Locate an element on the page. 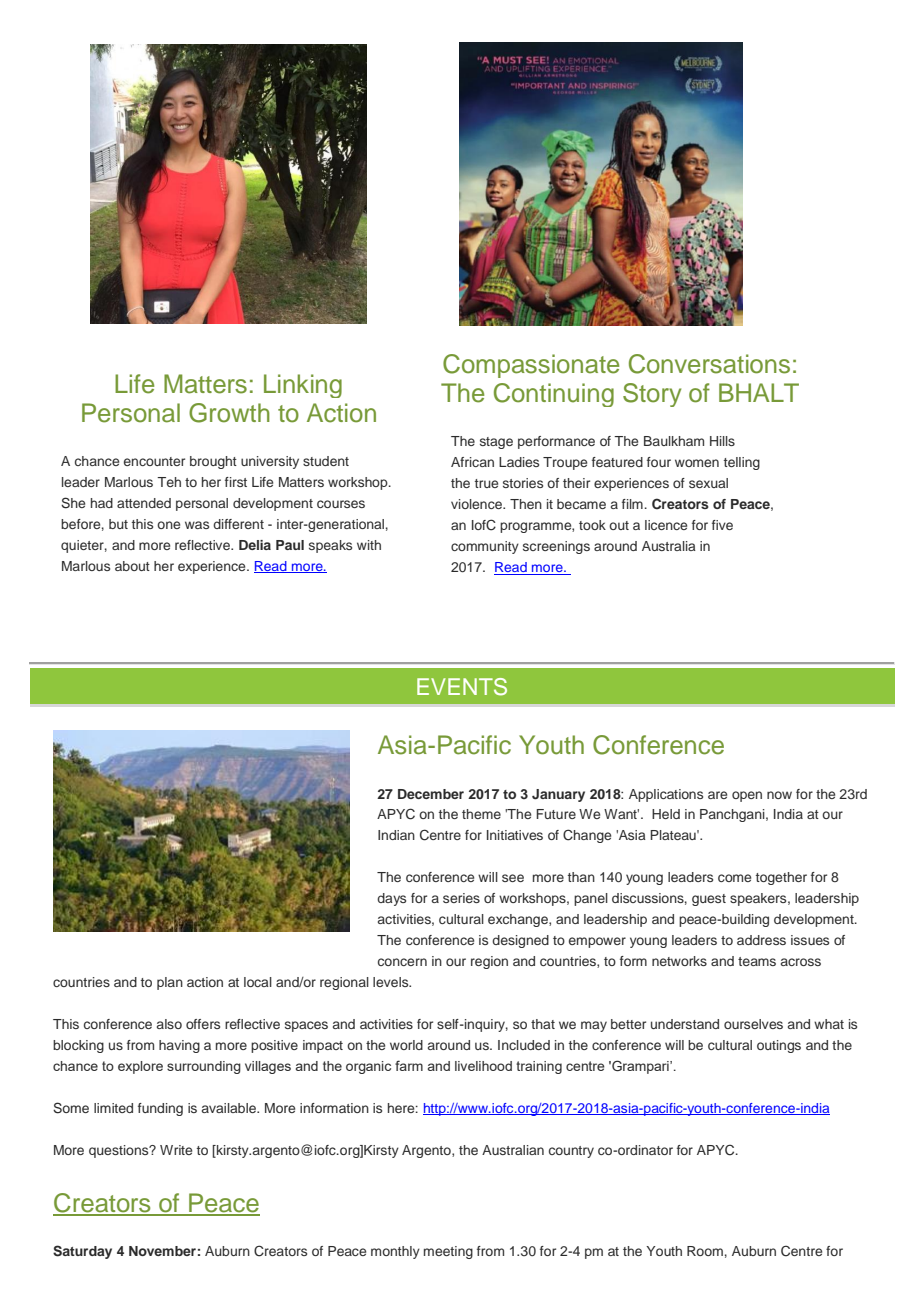 Image resolution: width=924 pixels, height=1307 pixels. about is located at coordinates (132, 566).
